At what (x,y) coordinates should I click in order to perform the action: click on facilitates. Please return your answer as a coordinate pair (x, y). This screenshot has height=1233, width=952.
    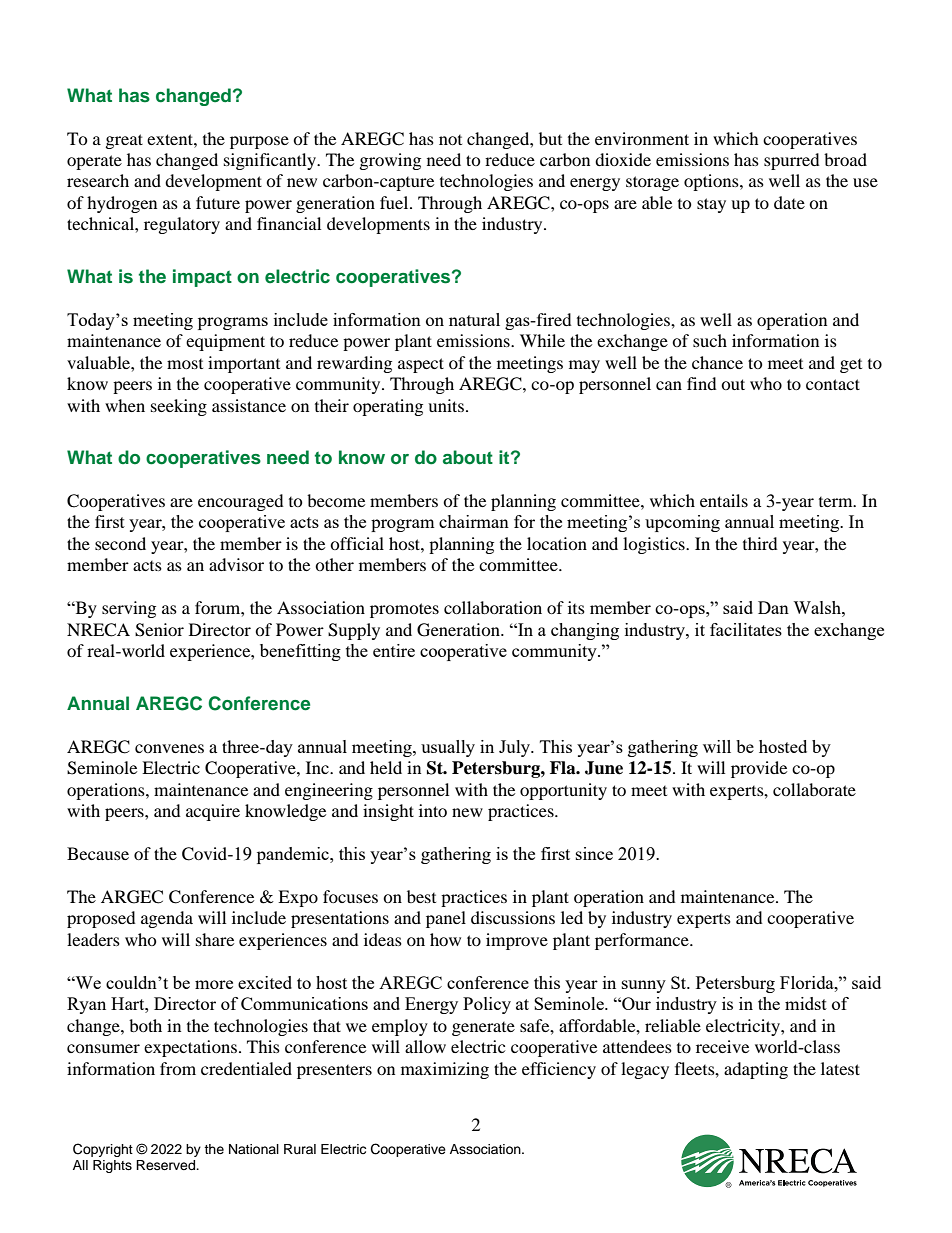
    Looking at the image, I should click on (746, 629).
